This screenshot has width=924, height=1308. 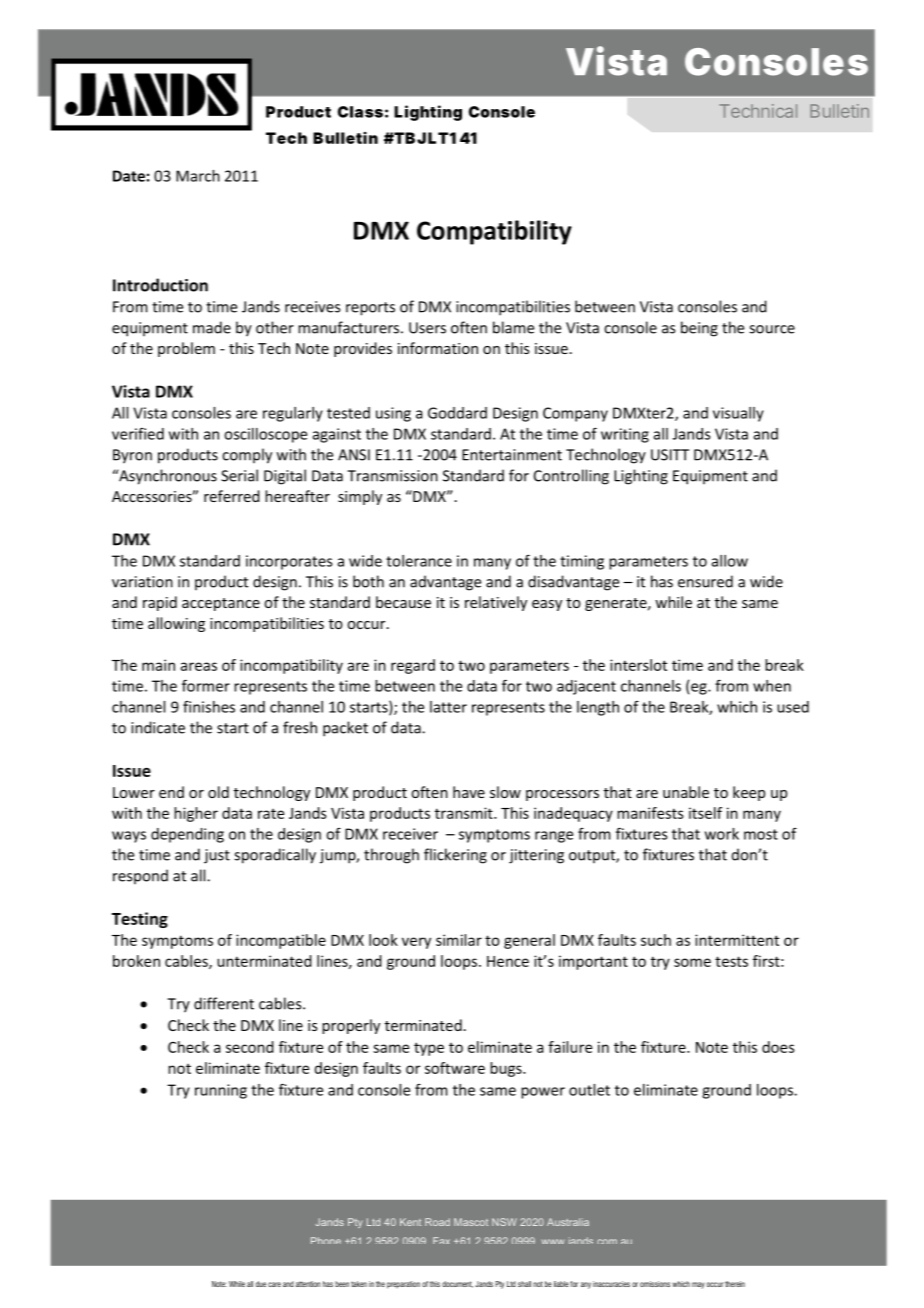 I want to click on latter, so click(x=448, y=707).
